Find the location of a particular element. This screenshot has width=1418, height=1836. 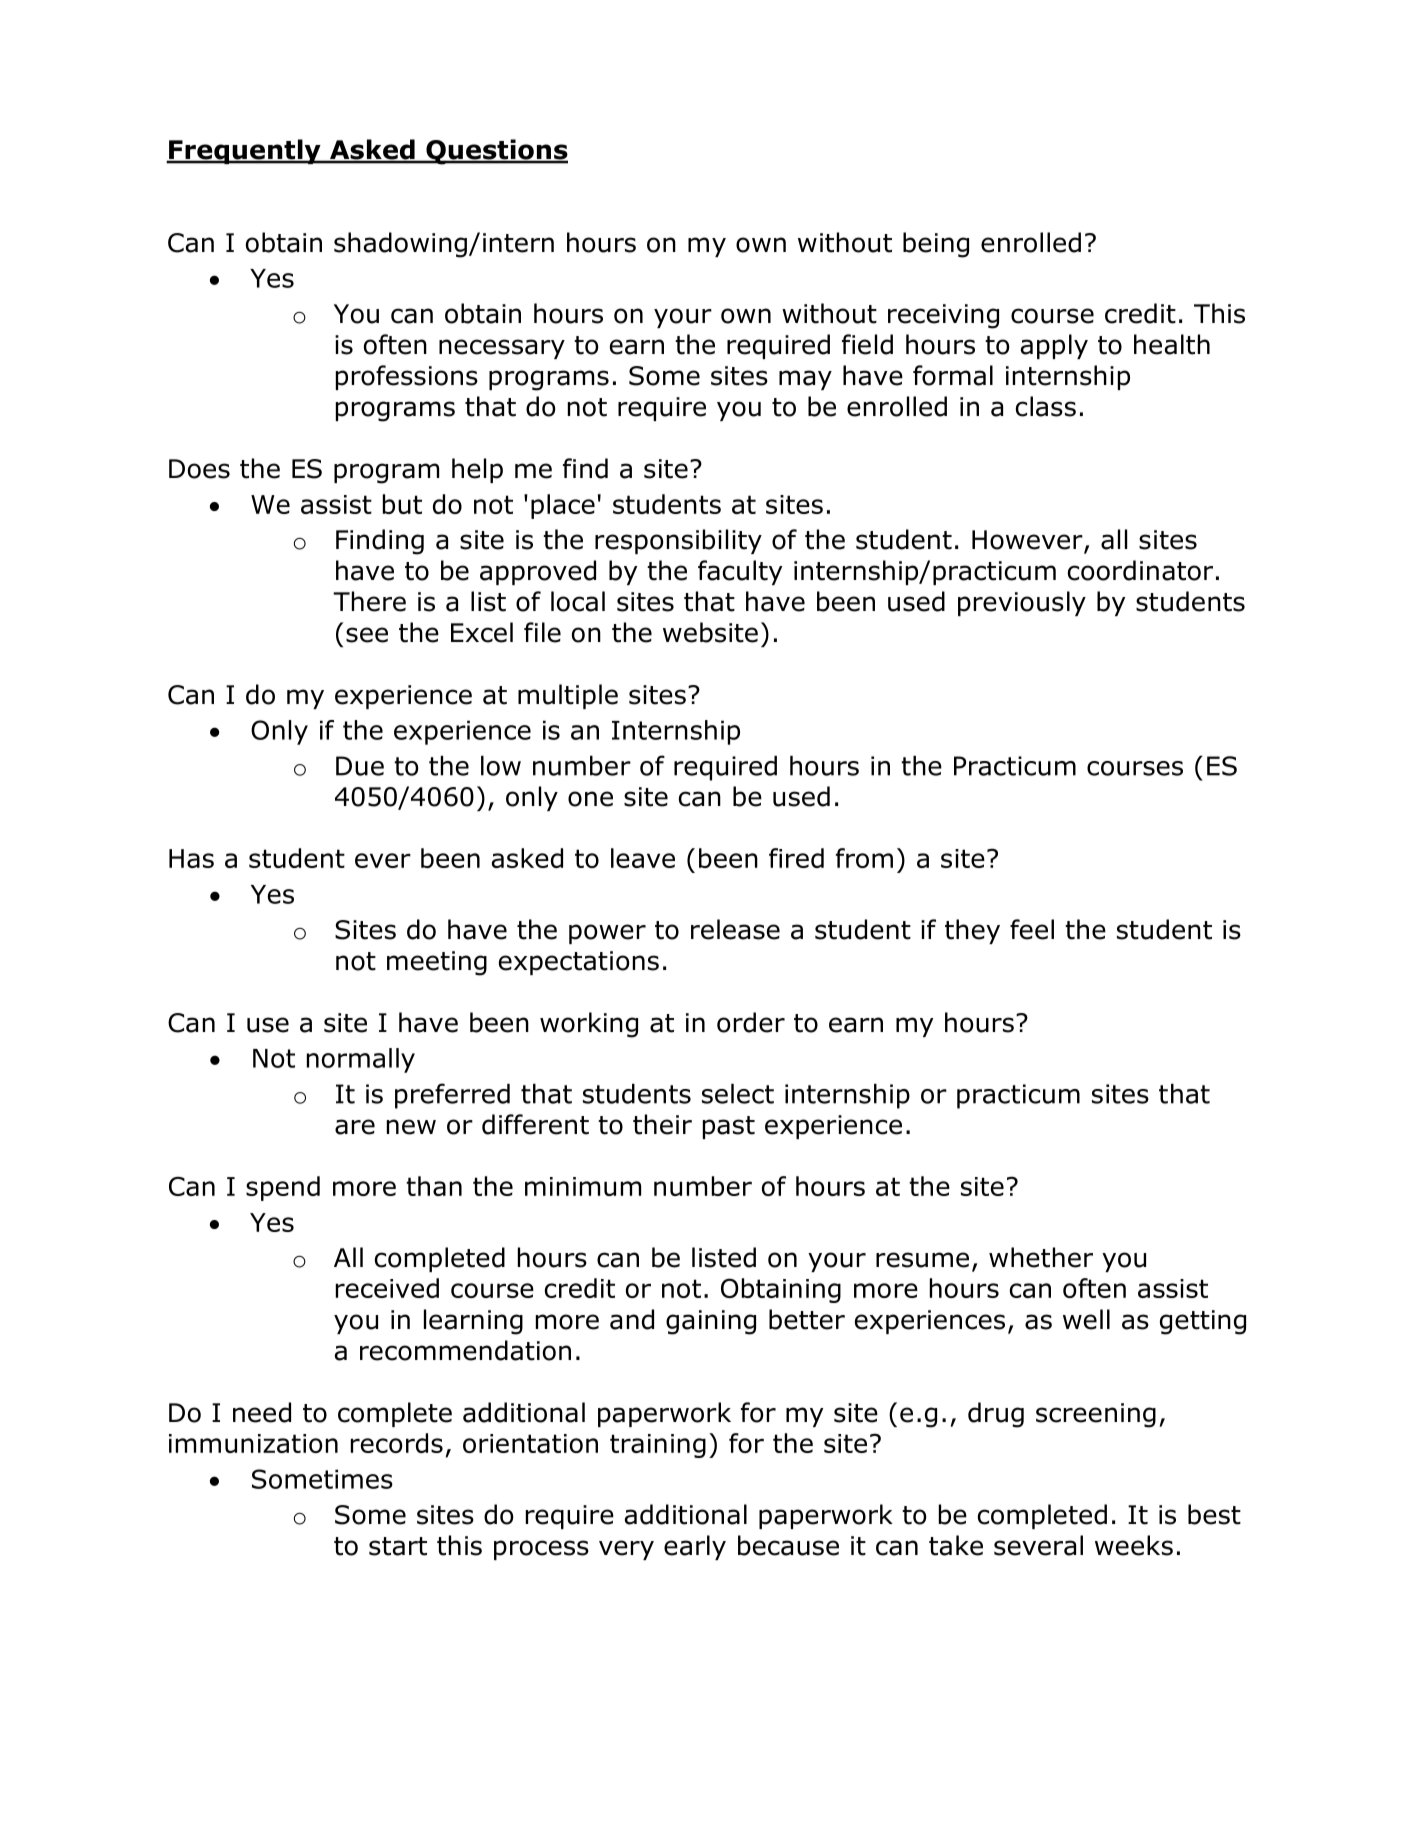

start is located at coordinates (398, 1546).
